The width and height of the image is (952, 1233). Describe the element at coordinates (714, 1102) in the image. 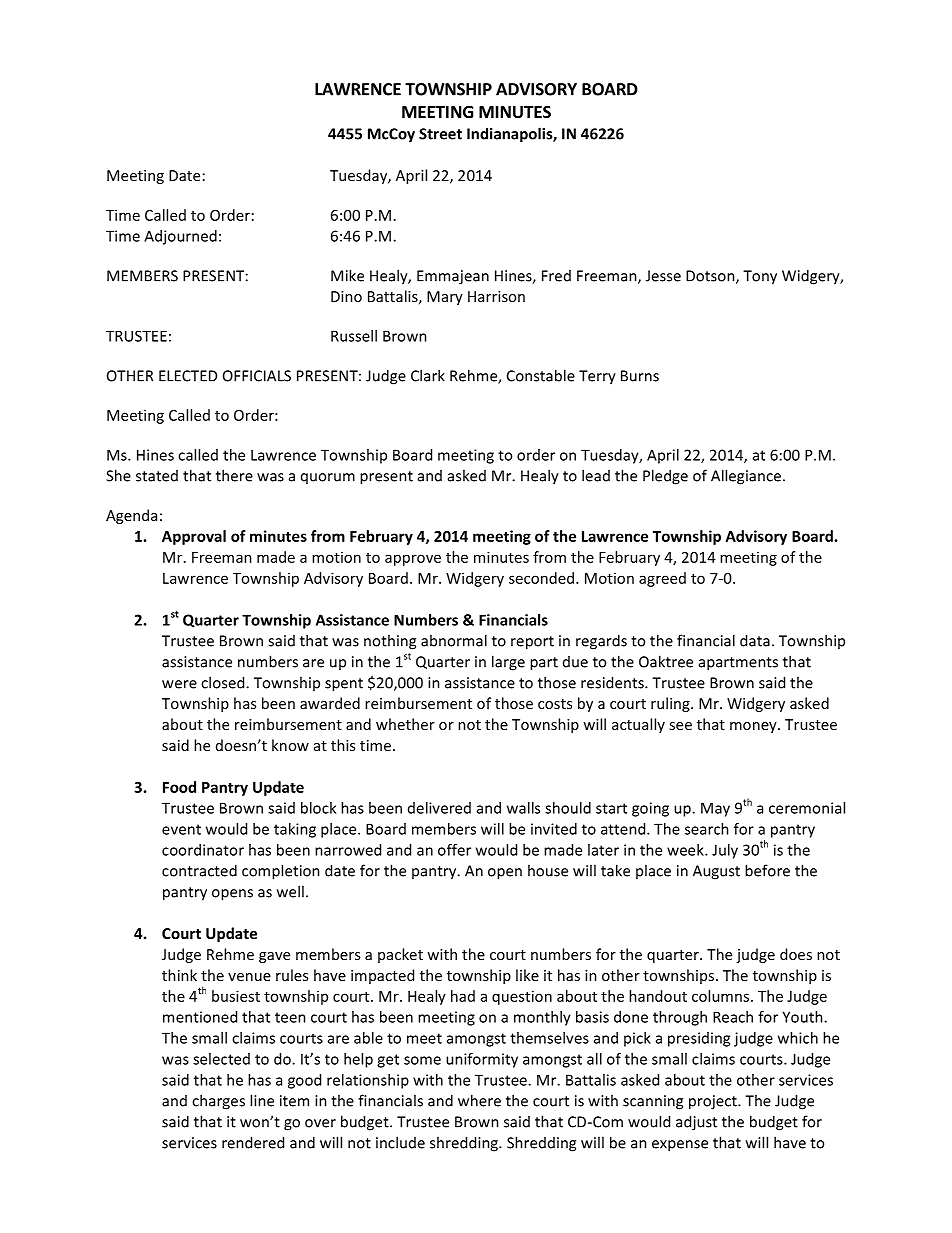

I see `project` at that location.
